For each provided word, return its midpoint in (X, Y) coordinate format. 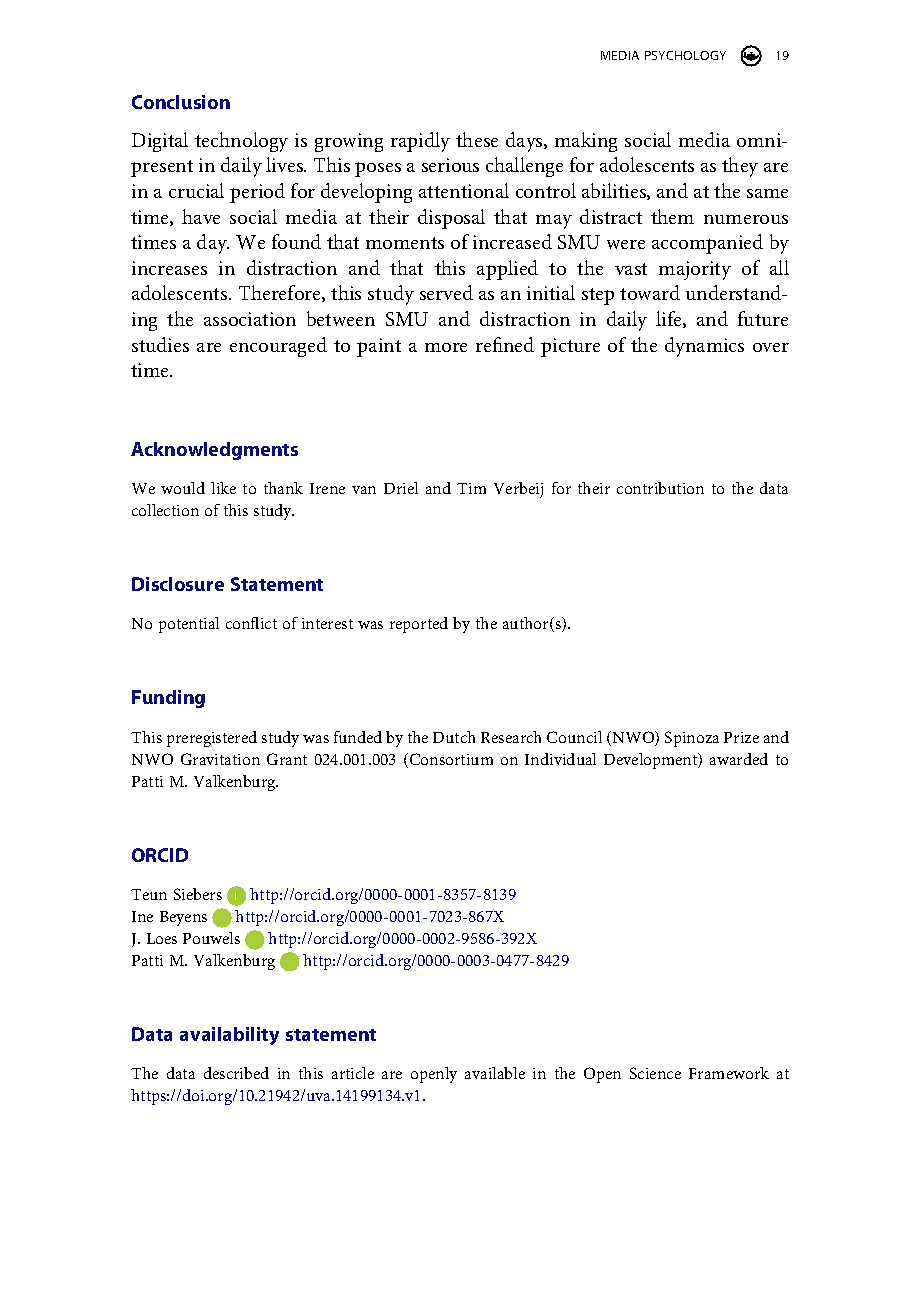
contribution (660, 488)
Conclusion (181, 102)
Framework (729, 1073)
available (495, 1073)
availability (229, 1036)
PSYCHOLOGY (685, 55)
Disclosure (178, 584)
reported (419, 625)
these (477, 139)
